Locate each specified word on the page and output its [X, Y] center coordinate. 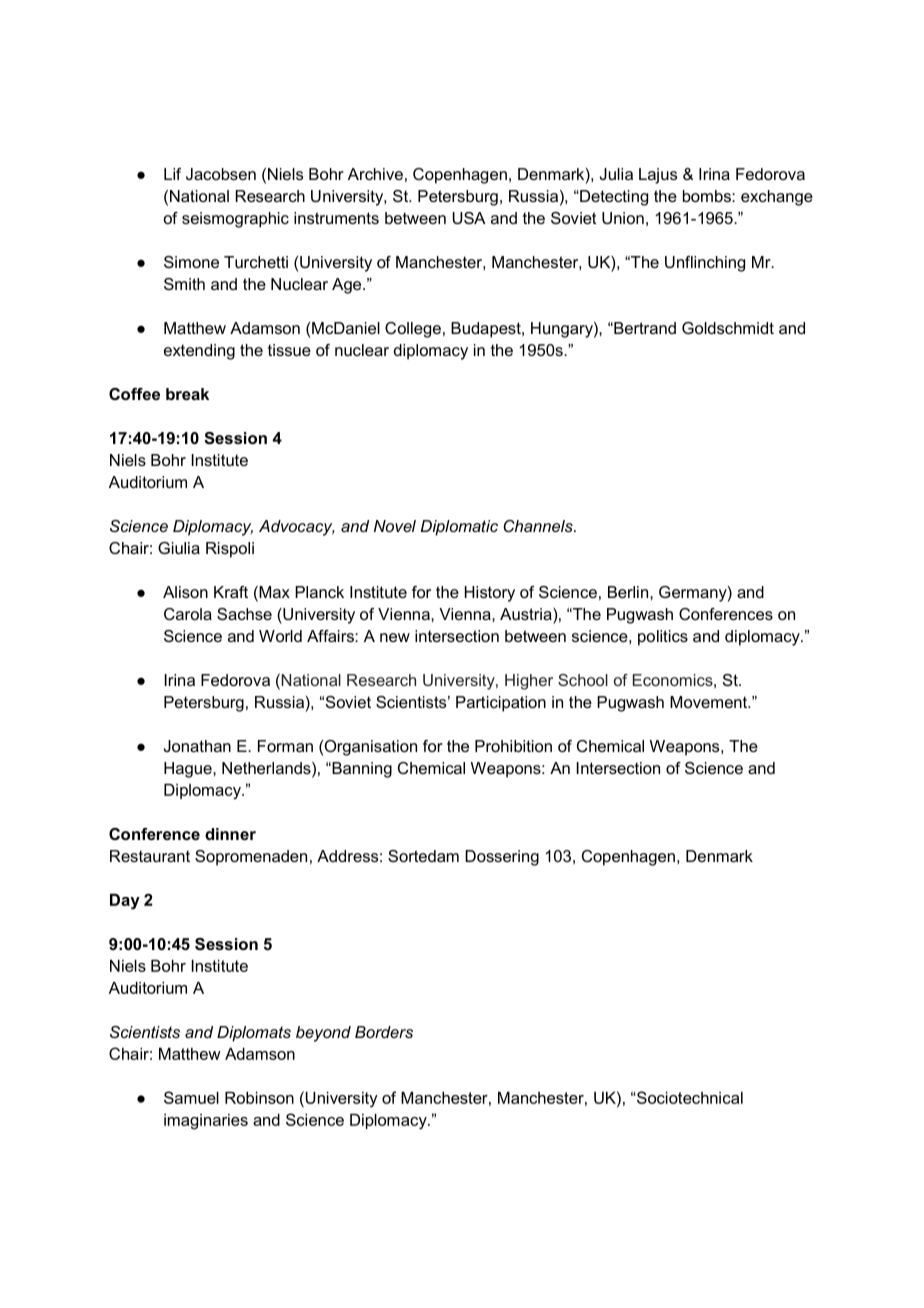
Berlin [629, 592]
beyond [323, 1034]
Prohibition [513, 746]
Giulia [179, 548]
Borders [384, 1032]
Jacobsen [221, 174]
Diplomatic [459, 528]
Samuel [191, 1097]
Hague [189, 770]
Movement [710, 702]
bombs [708, 196]
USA [469, 218]
